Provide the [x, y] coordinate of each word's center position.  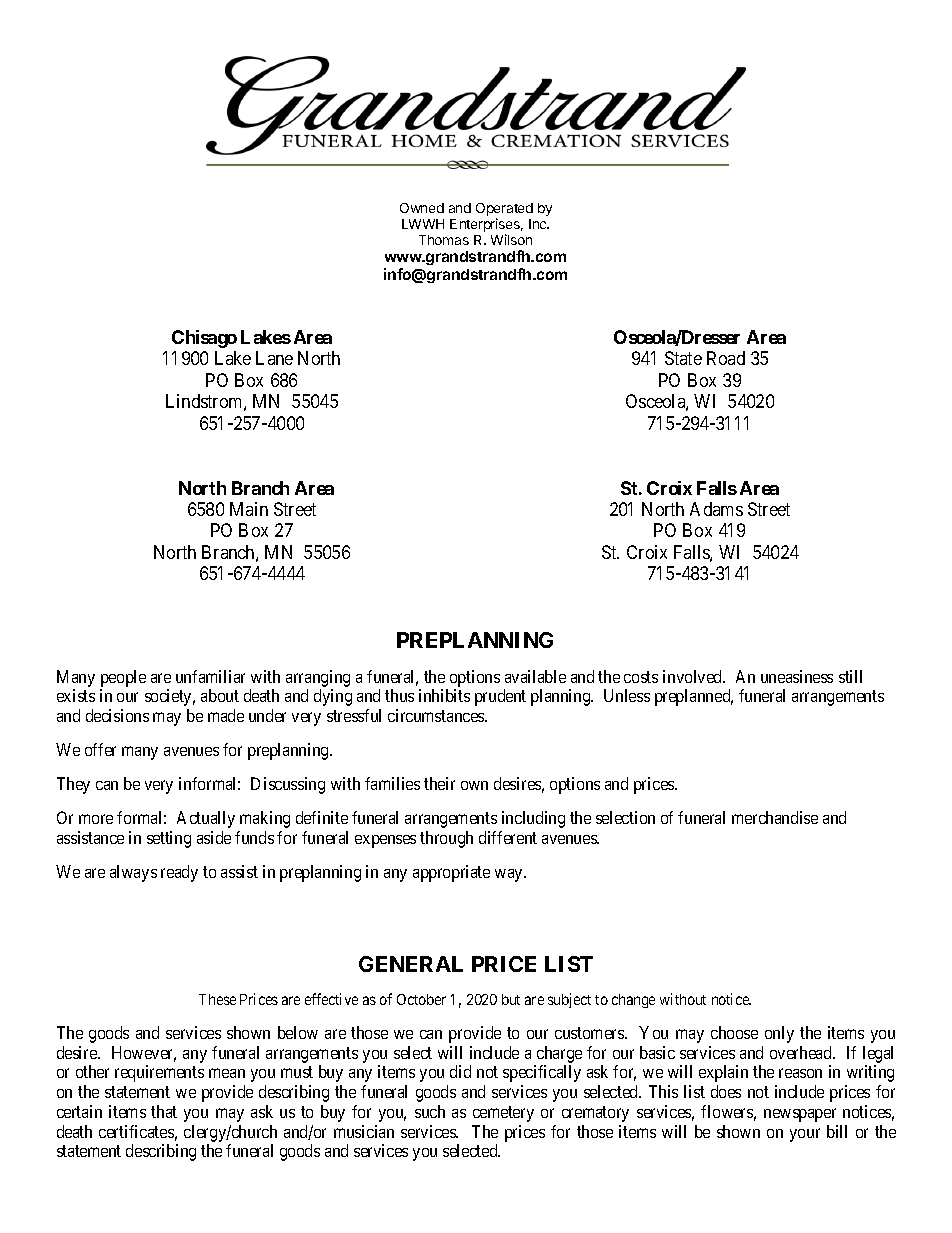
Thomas [444, 240]
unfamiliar [210, 676]
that [164, 1111]
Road [726, 358]
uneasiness [797, 676]
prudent [500, 697]
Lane [274, 358]
